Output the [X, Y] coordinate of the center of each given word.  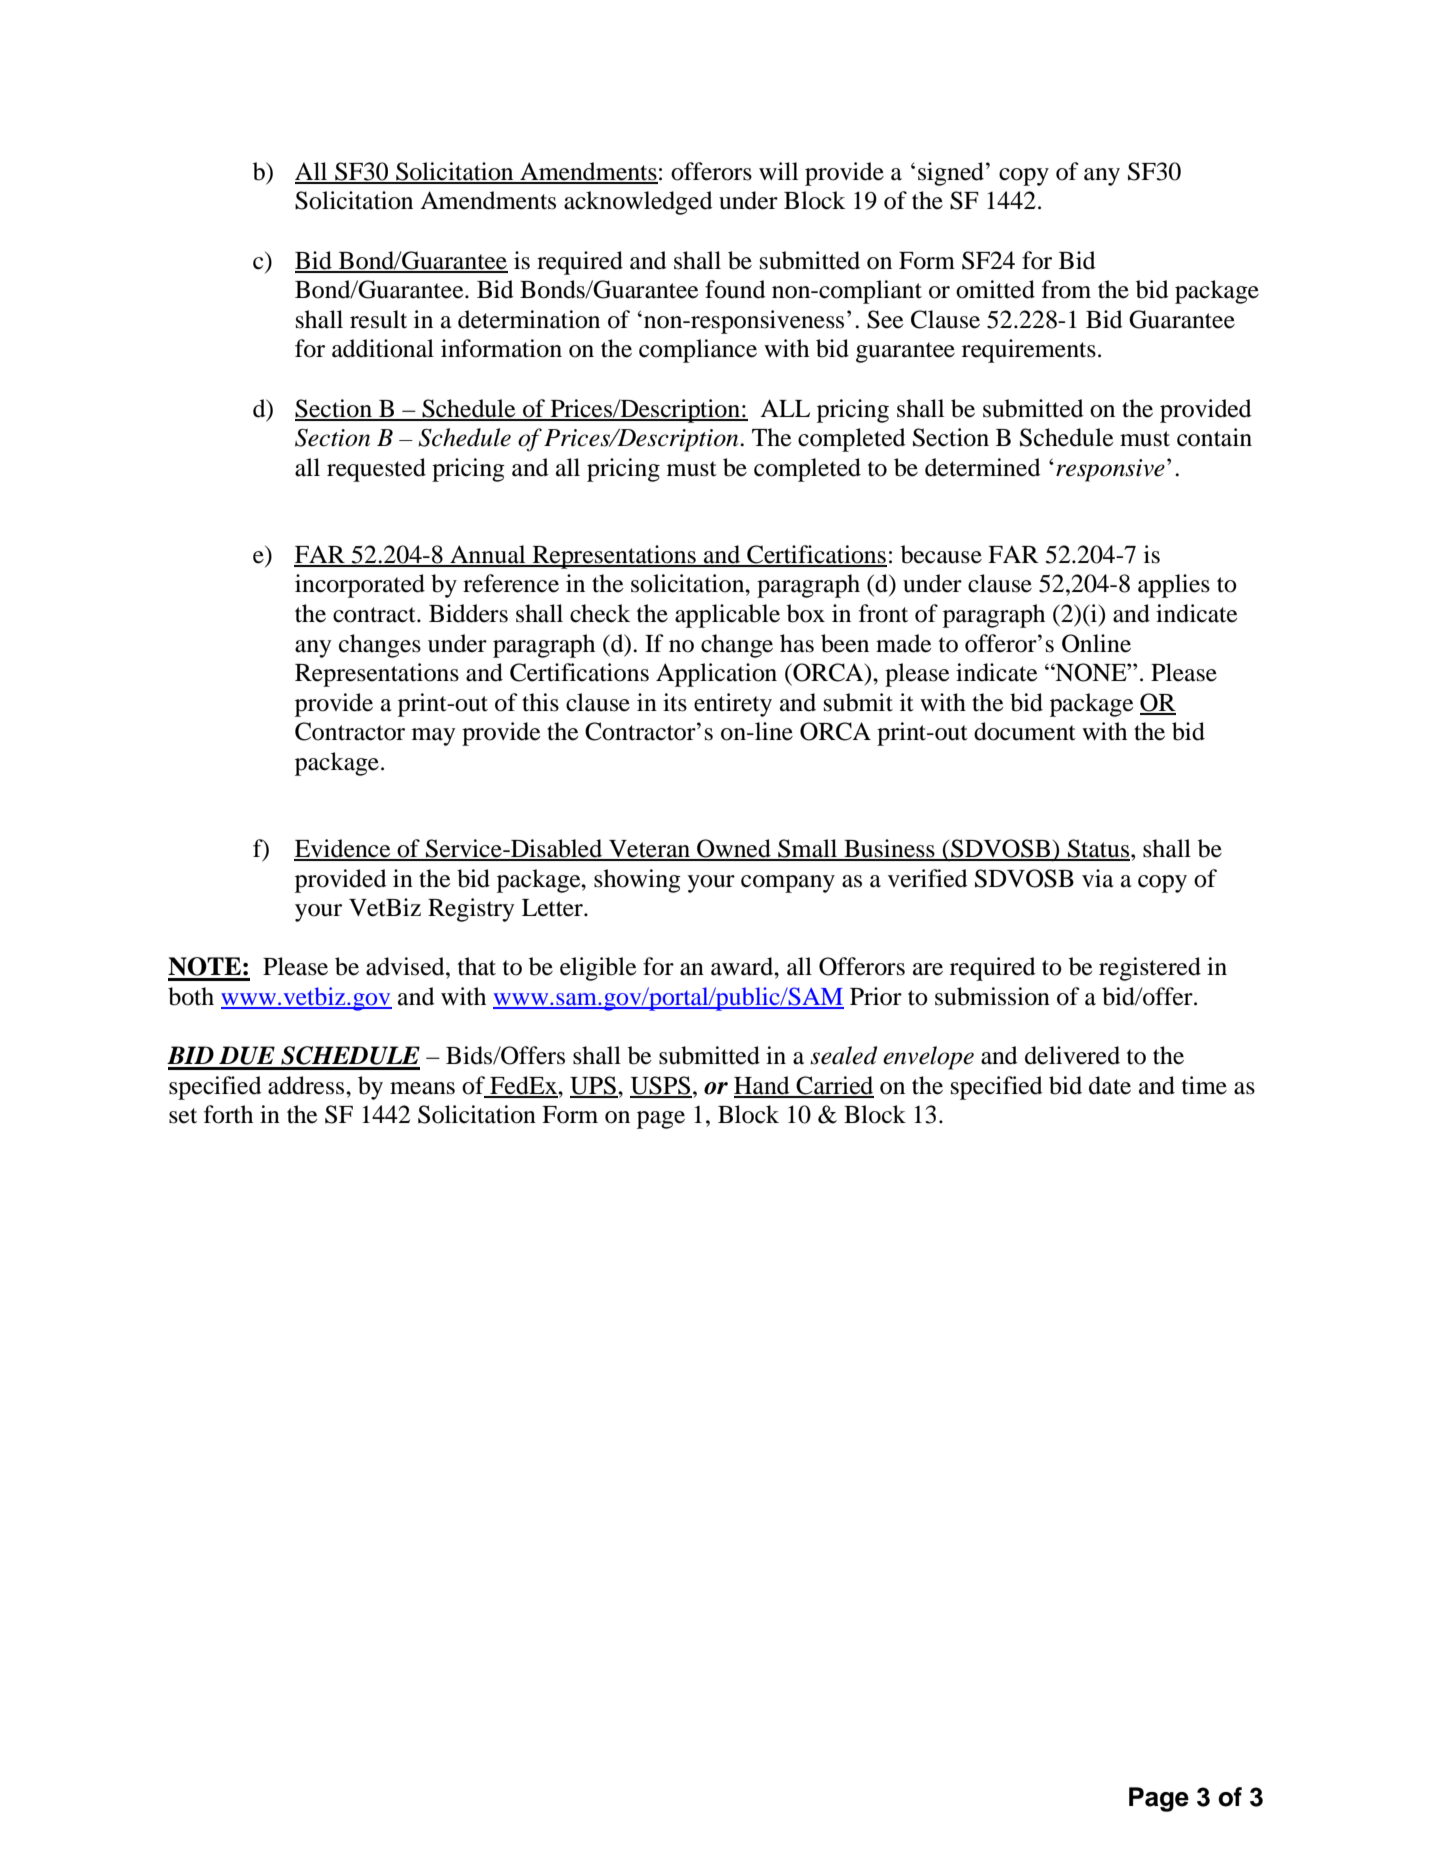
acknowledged [638, 203]
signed [951, 174]
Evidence [343, 849]
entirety [733, 705]
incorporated [360, 586]
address [307, 1085]
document [1025, 731]
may [433, 737]
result [378, 319]
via [1098, 878]
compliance [698, 351]
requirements [1029, 351]
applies [1174, 586]
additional [383, 348]
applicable [727, 616]
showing [637, 881]
